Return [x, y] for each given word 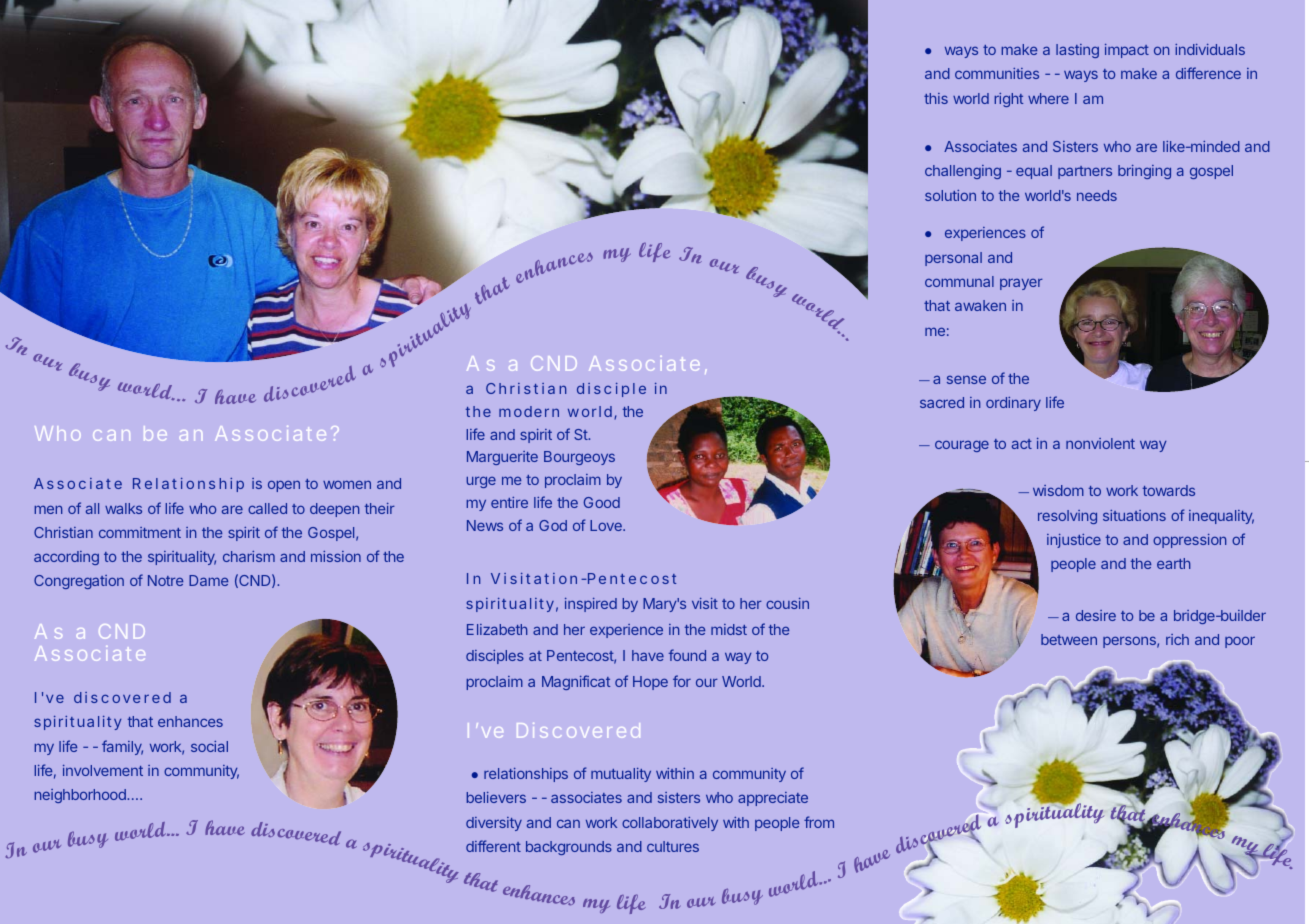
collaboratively [670, 824]
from [819, 822]
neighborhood [81, 796]
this [936, 98]
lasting [1077, 51]
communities [997, 73]
